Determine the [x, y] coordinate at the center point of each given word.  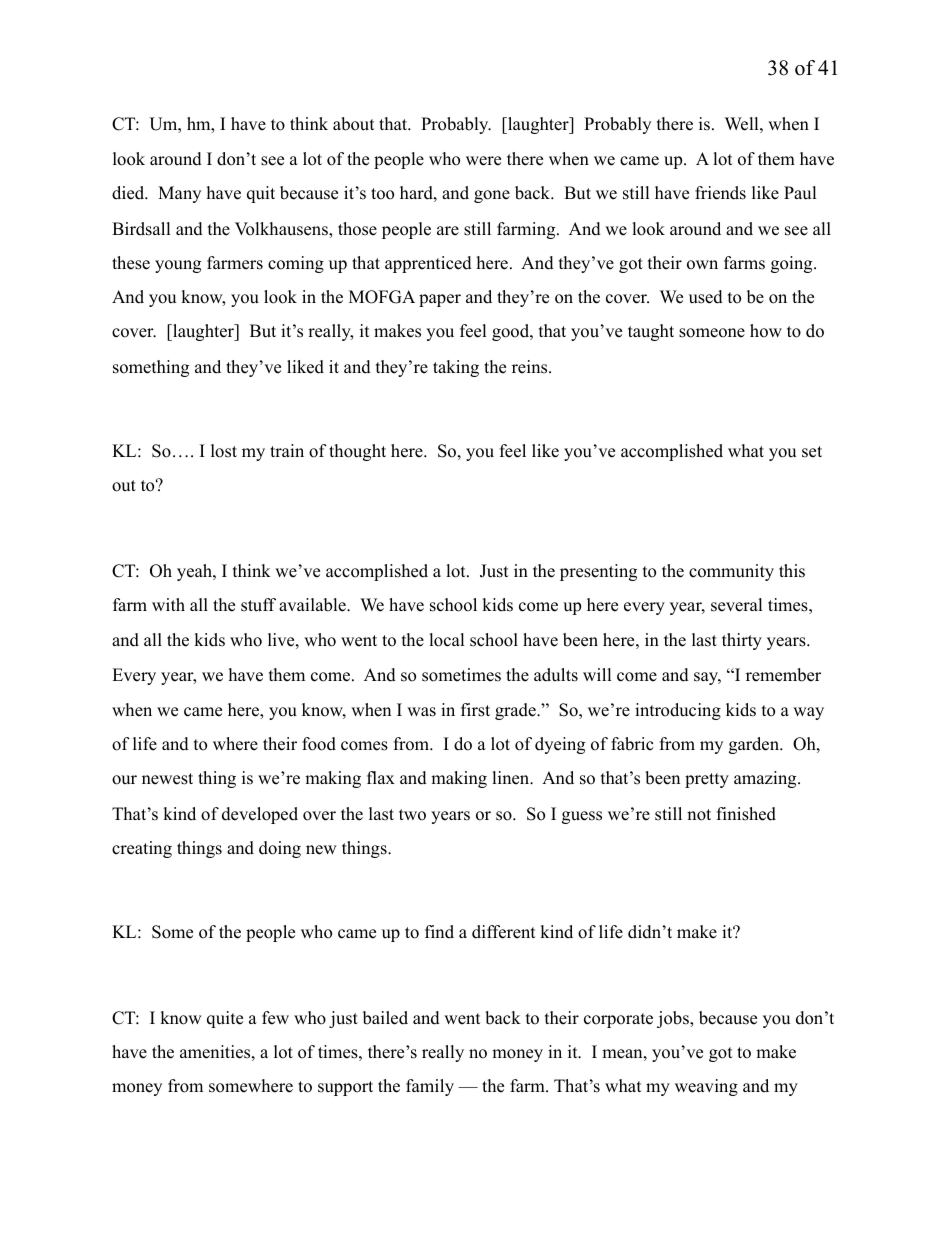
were [483, 161]
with [168, 604]
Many [179, 194]
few [275, 1018]
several [737, 605]
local [447, 640]
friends [720, 193]
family [430, 1087]
